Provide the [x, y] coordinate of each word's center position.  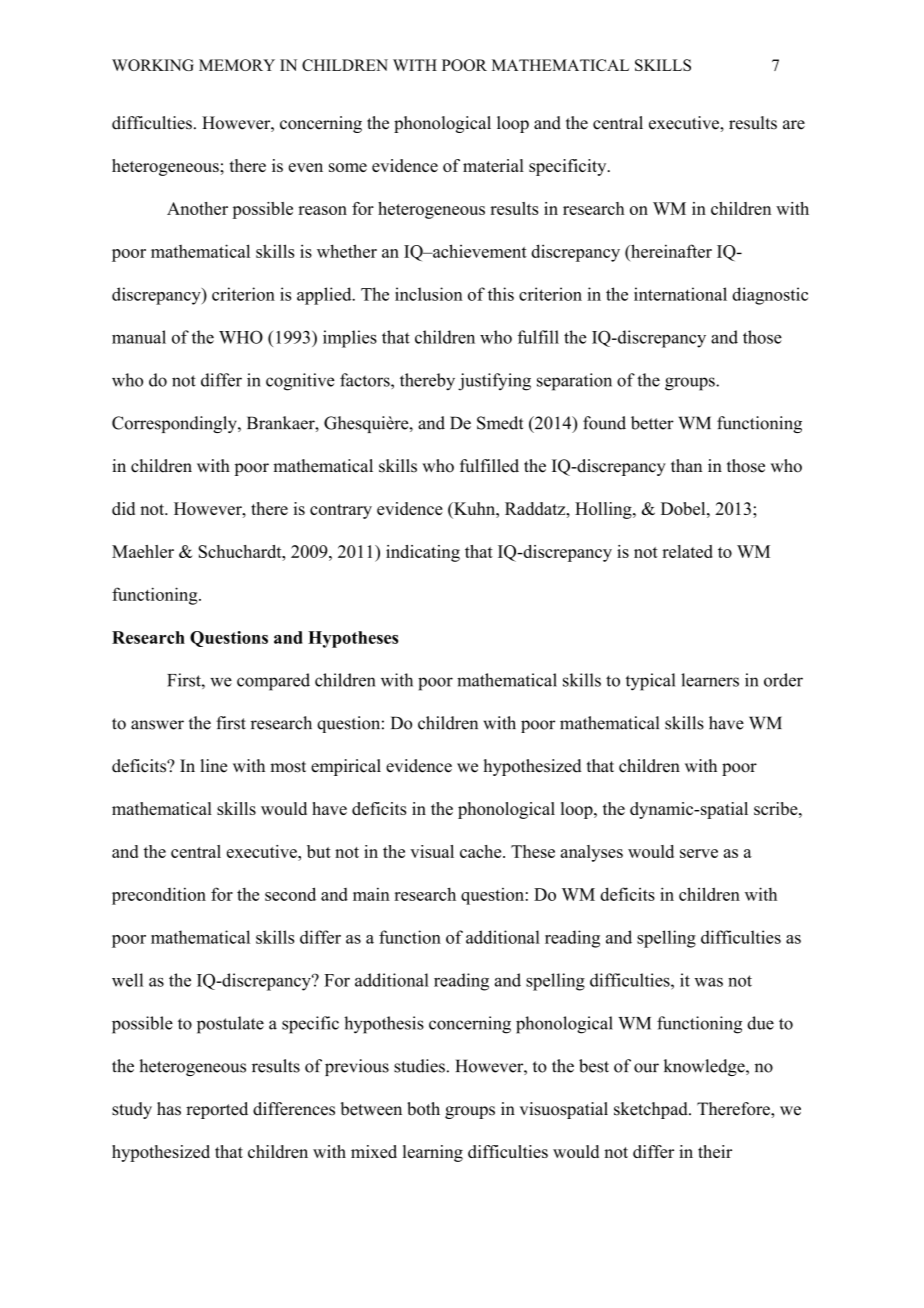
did [123, 508]
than [686, 465]
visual [432, 851]
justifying [494, 382]
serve [699, 853]
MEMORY [237, 65]
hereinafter [670, 251]
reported [217, 1110]
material [493, 165]
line [213, 766]
